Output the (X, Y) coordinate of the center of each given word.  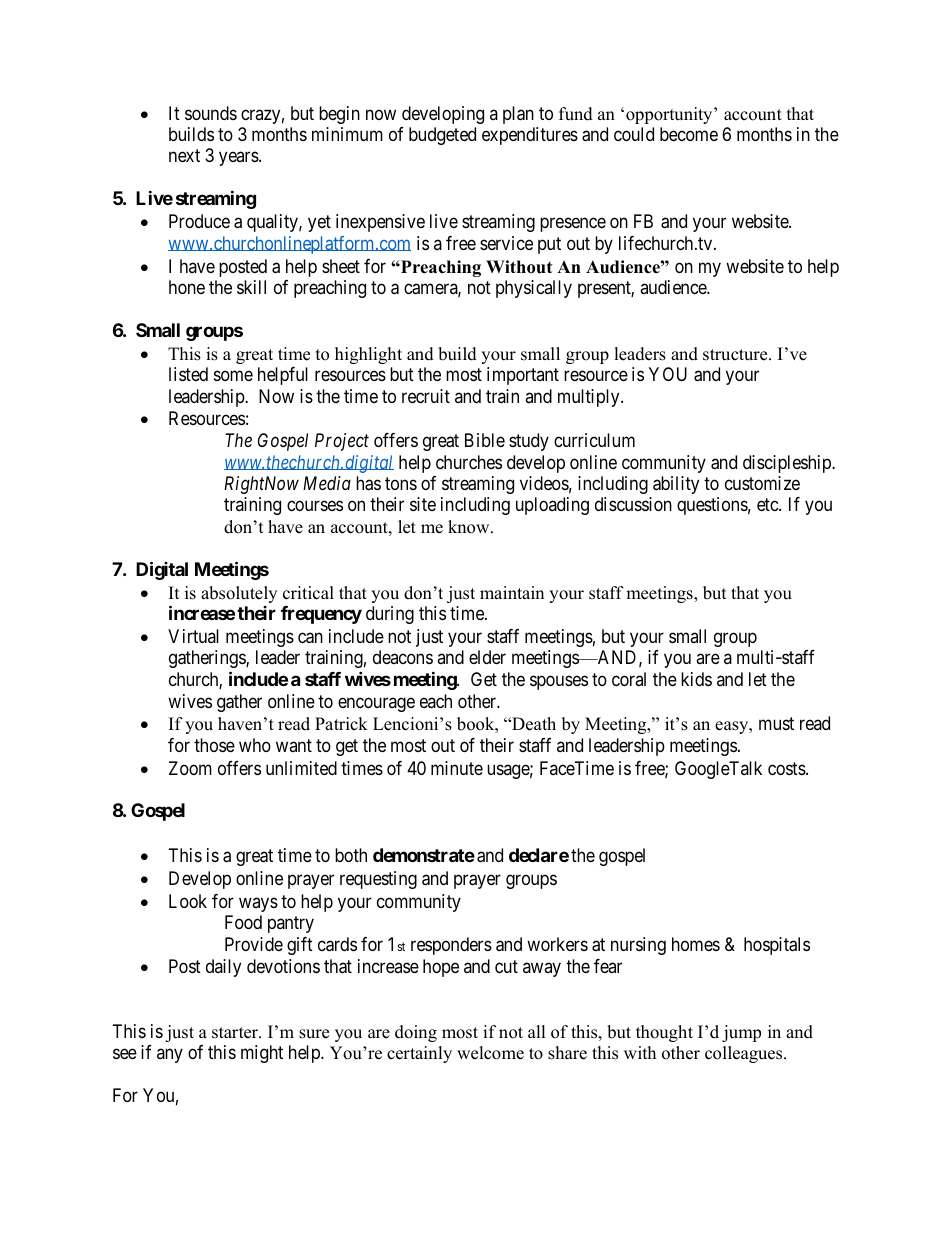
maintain (512, 592)
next (184, 156)
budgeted (442, 136)
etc (768, 505)
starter (236, 1033)
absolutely (239, 594)
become (689, 134)
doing (416, 1033)
